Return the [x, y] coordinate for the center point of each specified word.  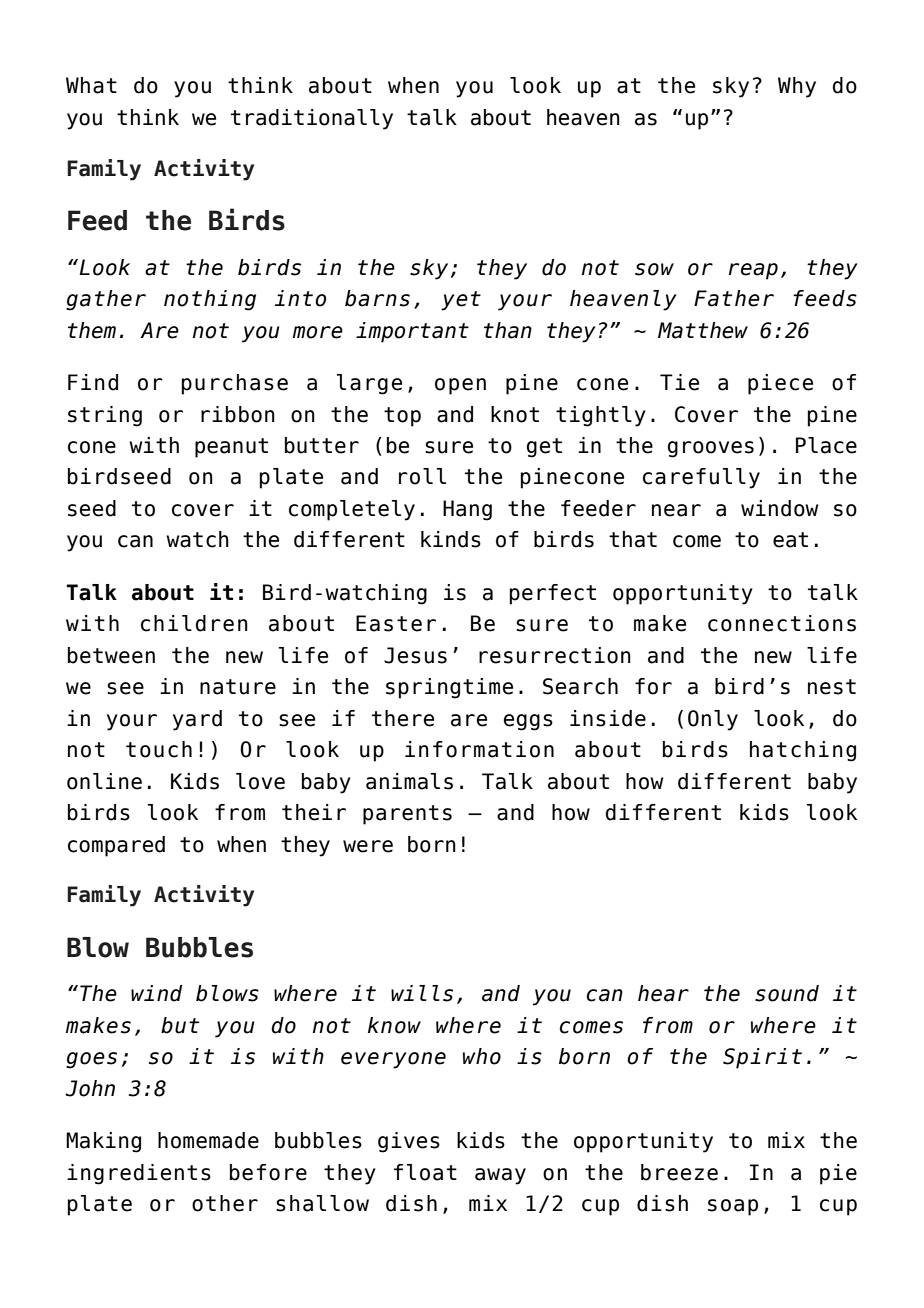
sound [787, 993]
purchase [235, 384]
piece [780, 384]
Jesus [415, 655]
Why [797, 87]
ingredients [139, 1174]
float [425, 1172]
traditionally [312, 119]
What [91, 85]
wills [422, 993]
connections [782, 623]
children [194, 623]
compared [116, 846]
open [460, 386]
